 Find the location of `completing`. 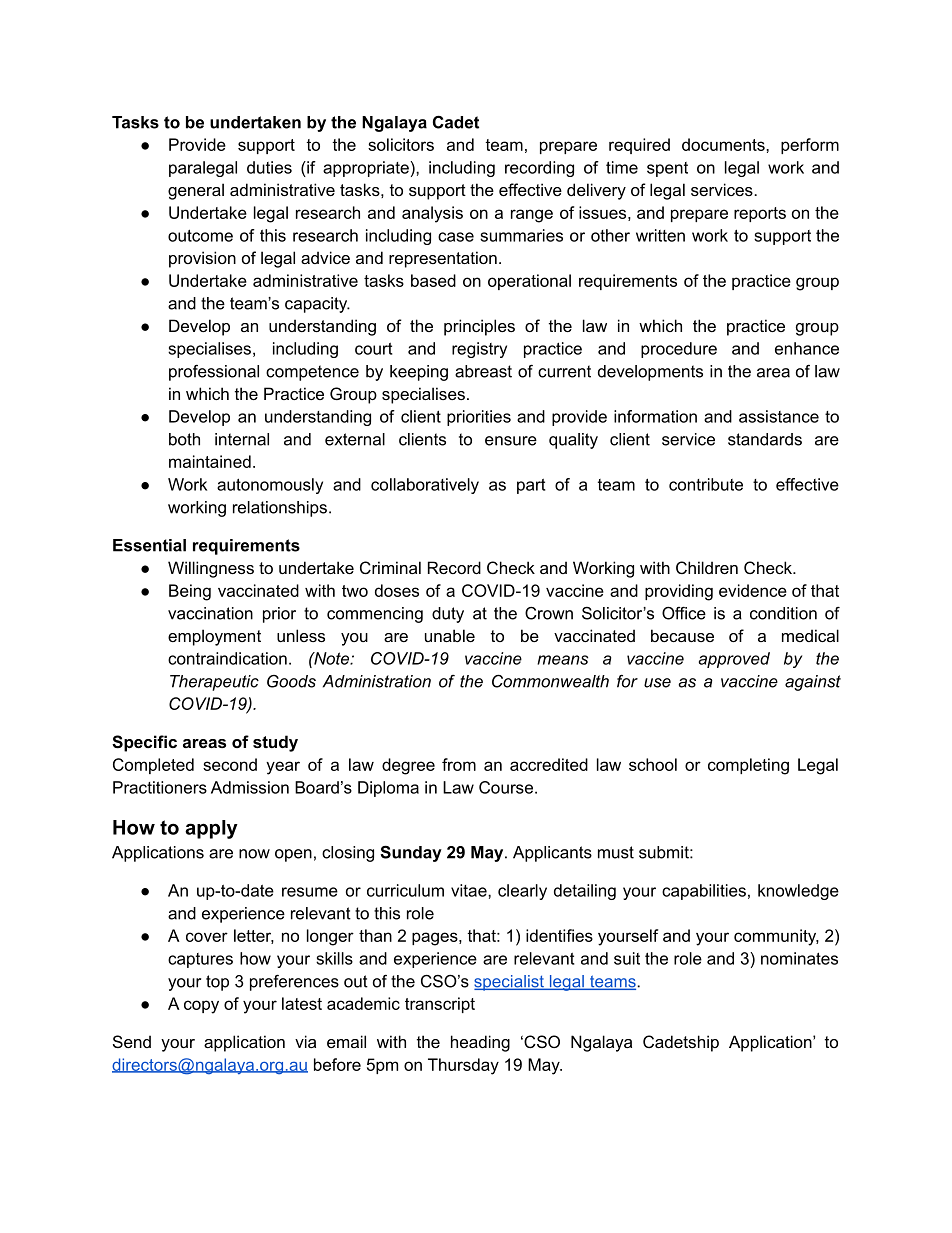

completing is located at coordinates (748, 766).
